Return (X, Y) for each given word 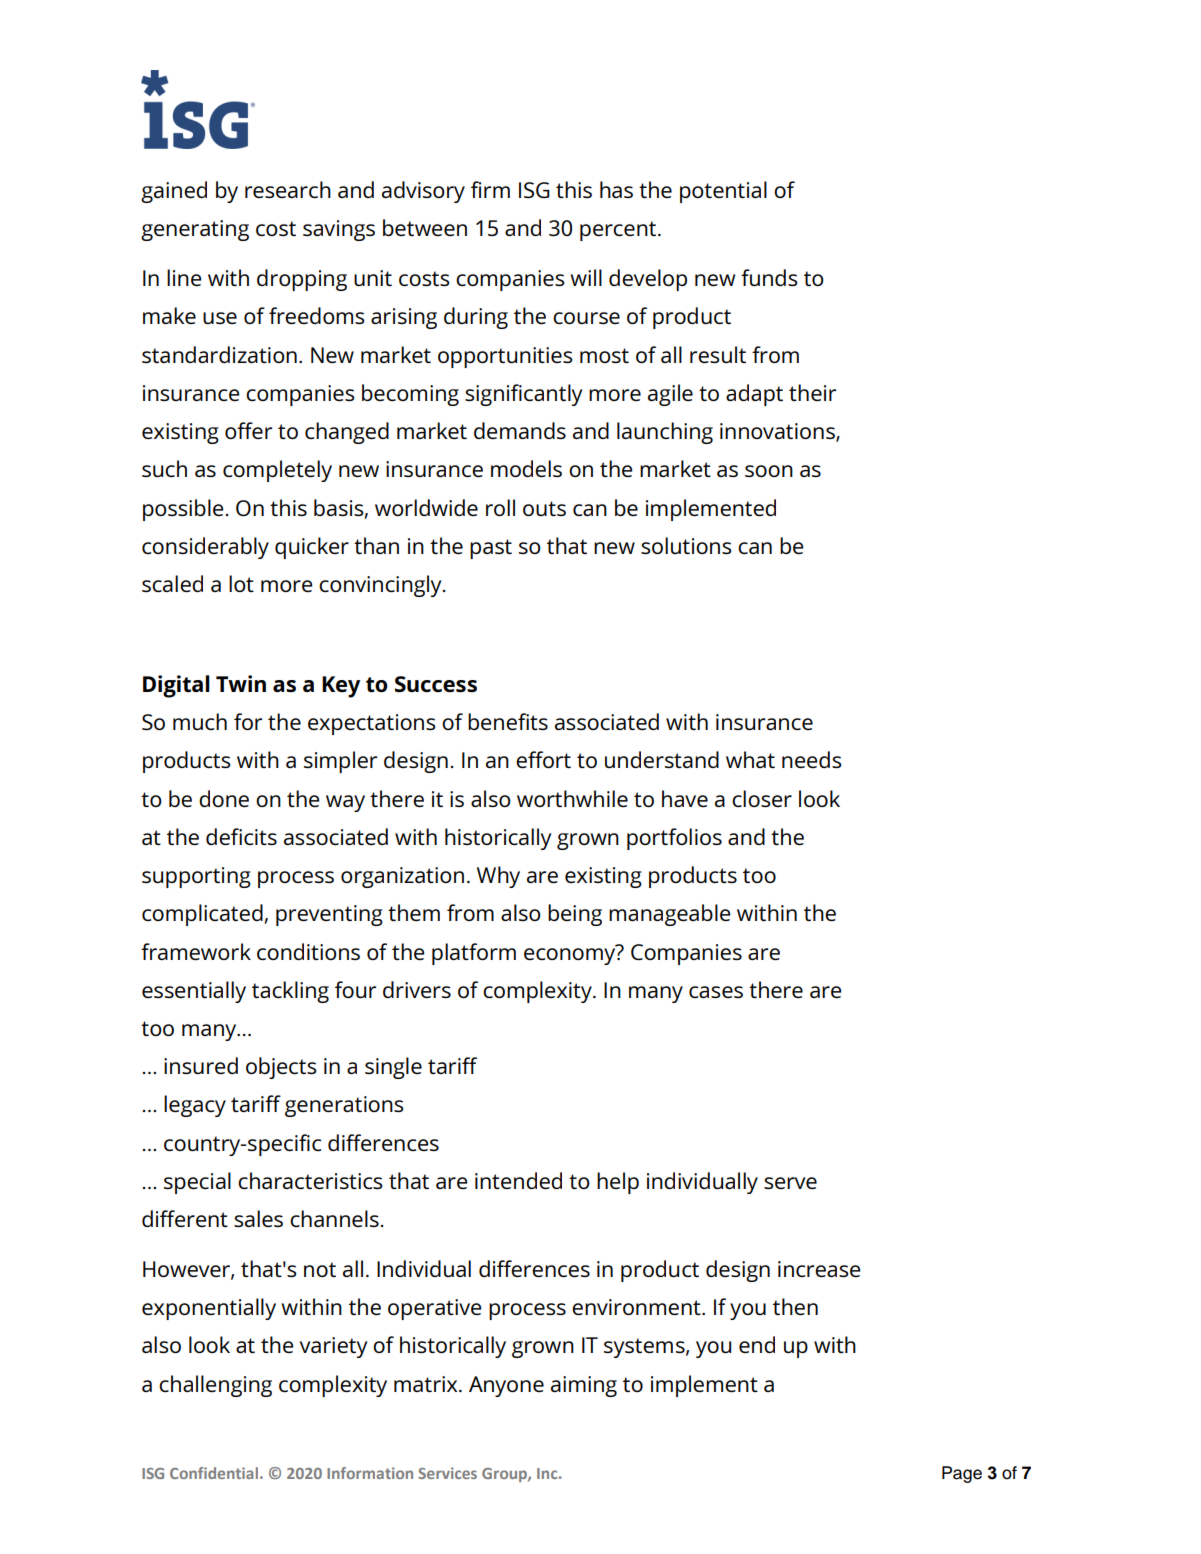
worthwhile (572, 798)
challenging (215, 1386)
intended (518, 1180)
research (288, 189)
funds (769, 277)
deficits (241, 836)
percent (619, 231)
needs (811, 759)
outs (544, 508)
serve (790, 1183)
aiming (584, 1386)
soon (769, 471)
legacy (195, 1106)
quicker (312, 548)
